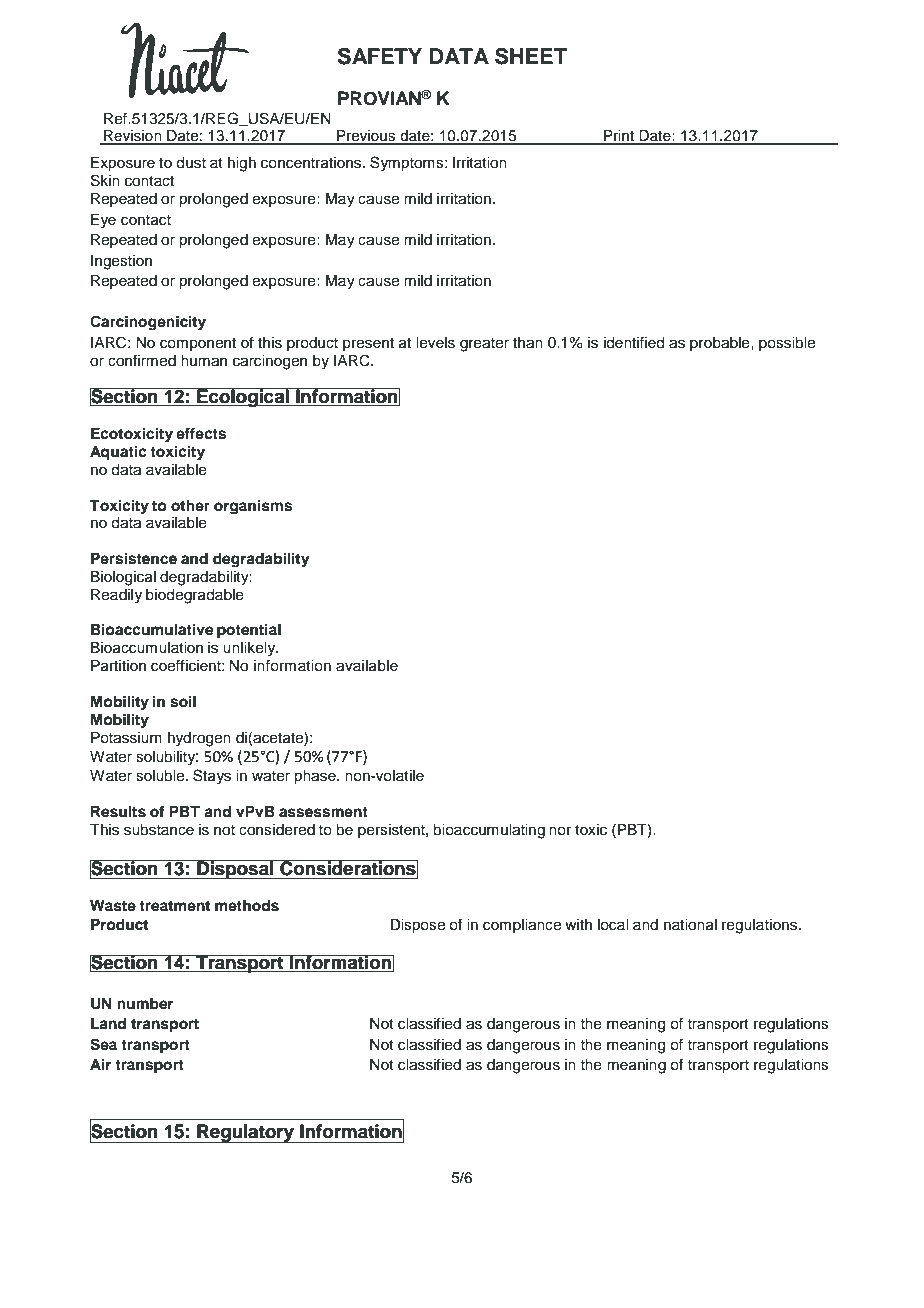  What do you see at coordinates (435, 343) in the screenshot?
I see `levels` at bounding box center [435, 343].
